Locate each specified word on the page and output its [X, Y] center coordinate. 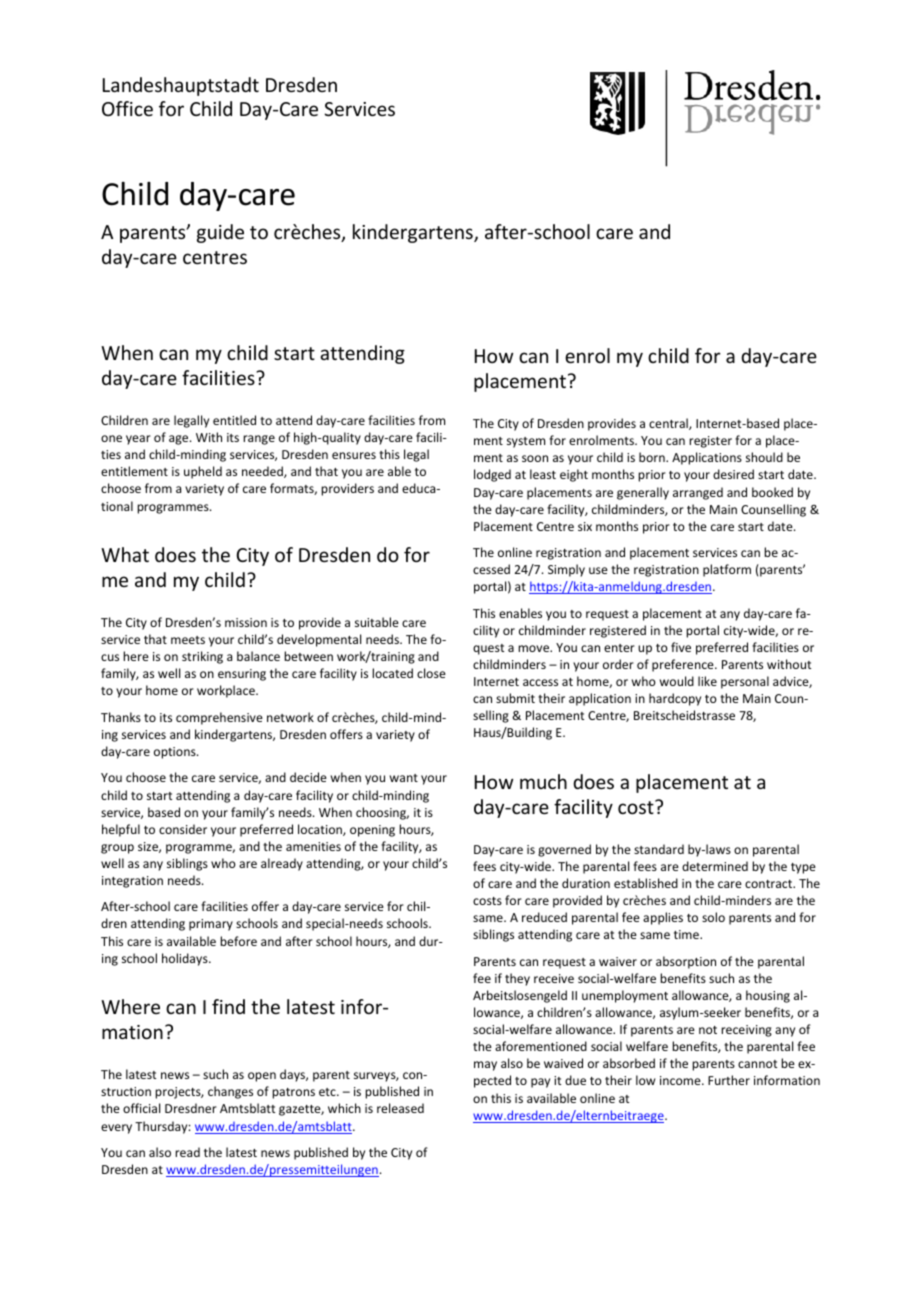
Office [127, 108]
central [669, 424]
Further [729, 1080]
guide [220, 233]
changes [230, 1092]
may [485, 1066]
